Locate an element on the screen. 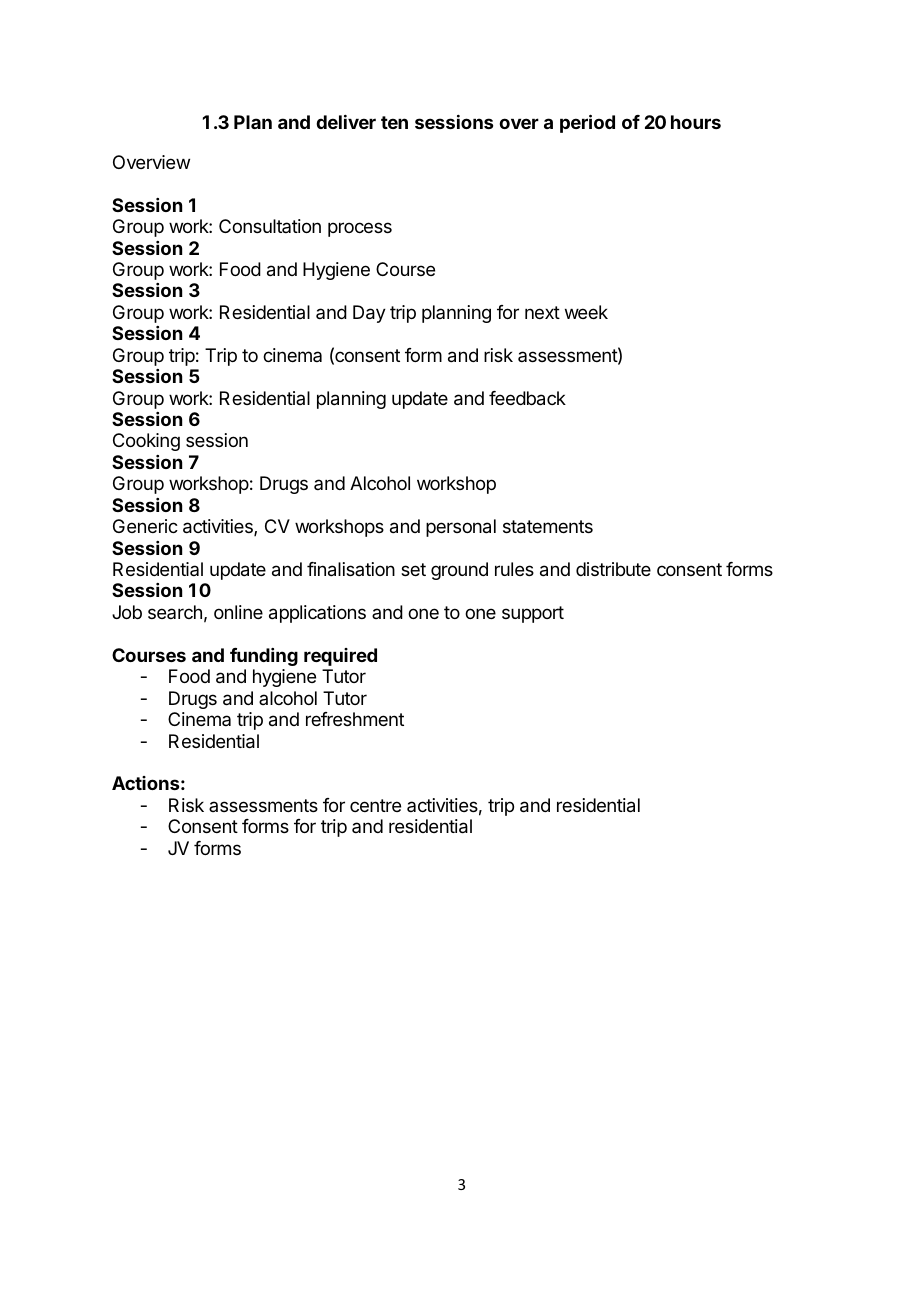 Image resolution: width=924 pixels, height=1308 pixels. deliver is located at coordinates (346, 122).
